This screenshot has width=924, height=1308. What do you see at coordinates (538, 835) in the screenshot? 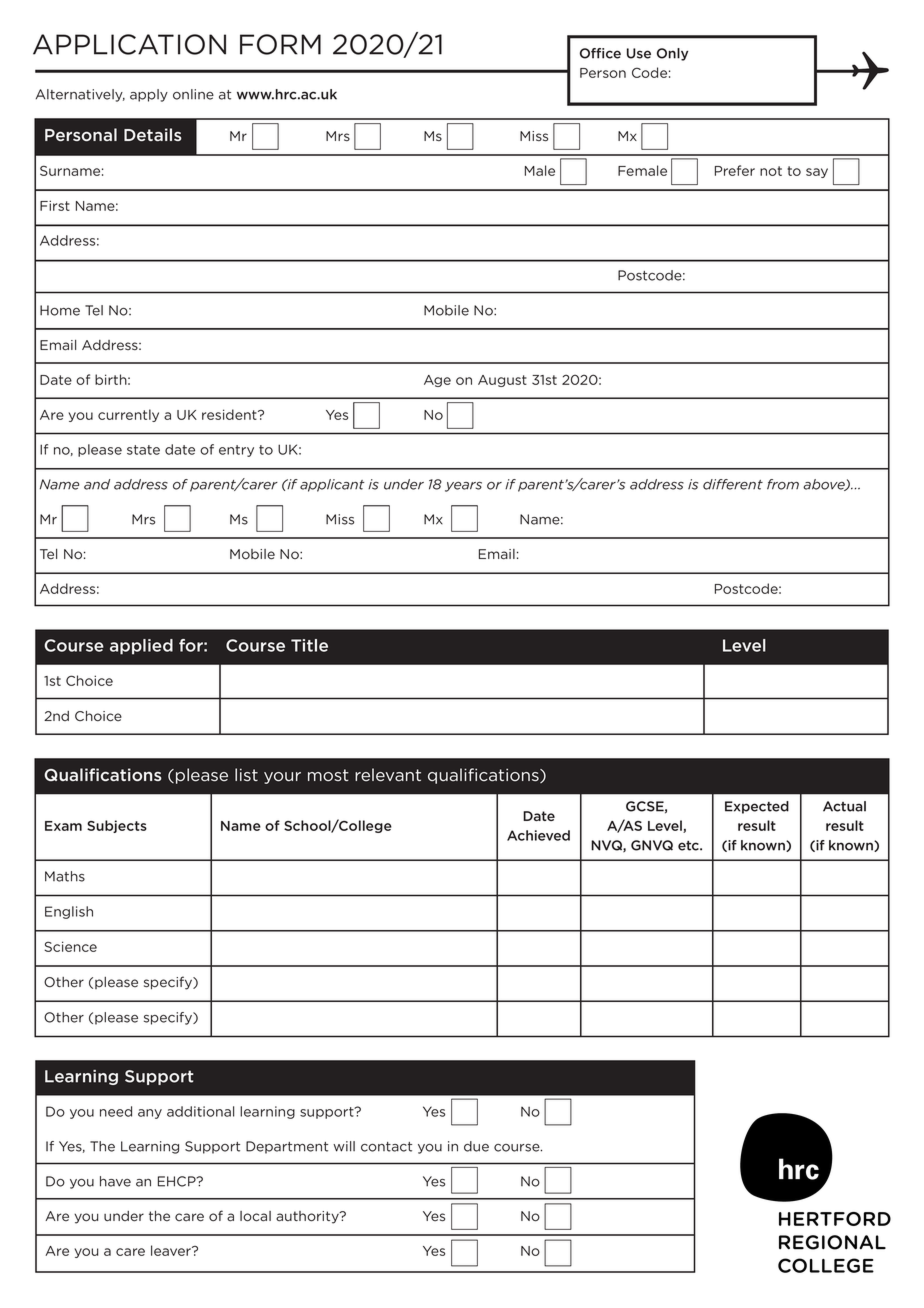
I see `Achieved` at bounding box center [538, 835].
